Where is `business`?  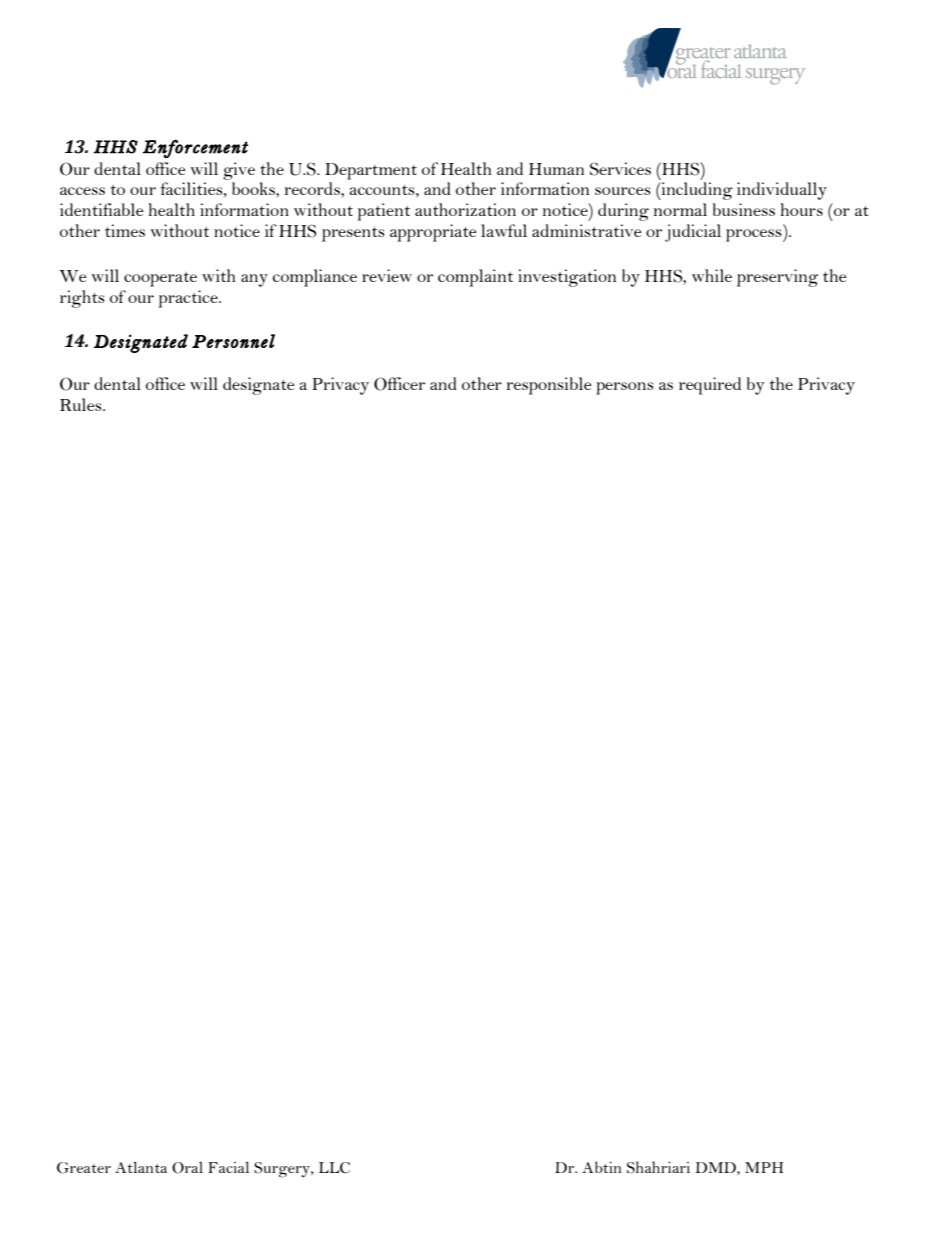 business is located at coordinates (744, 209).
